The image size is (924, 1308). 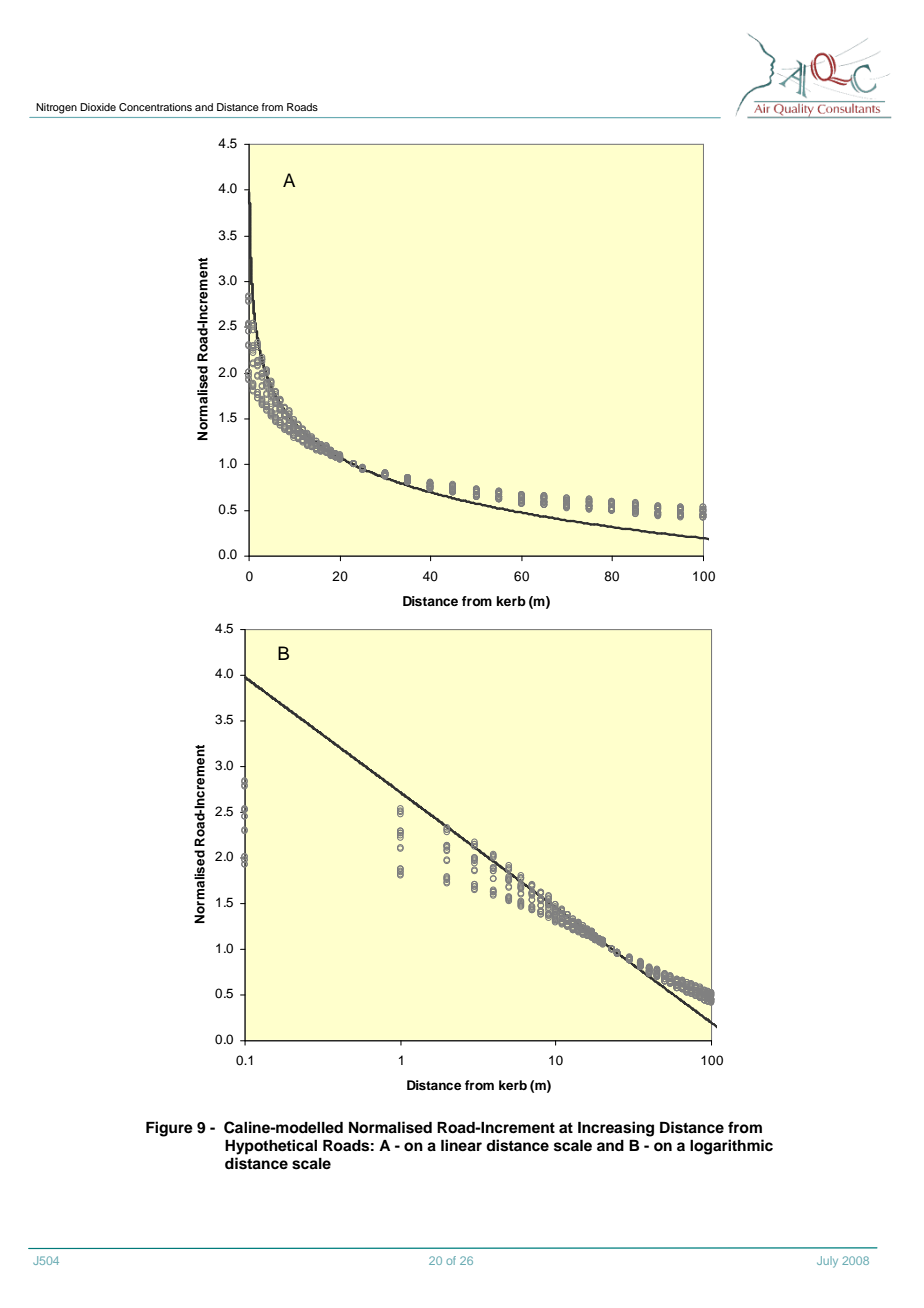 What do you see at coordinates (616, 1129) in the image?
I see `Increasing` at bounding box center [616, 1129].
